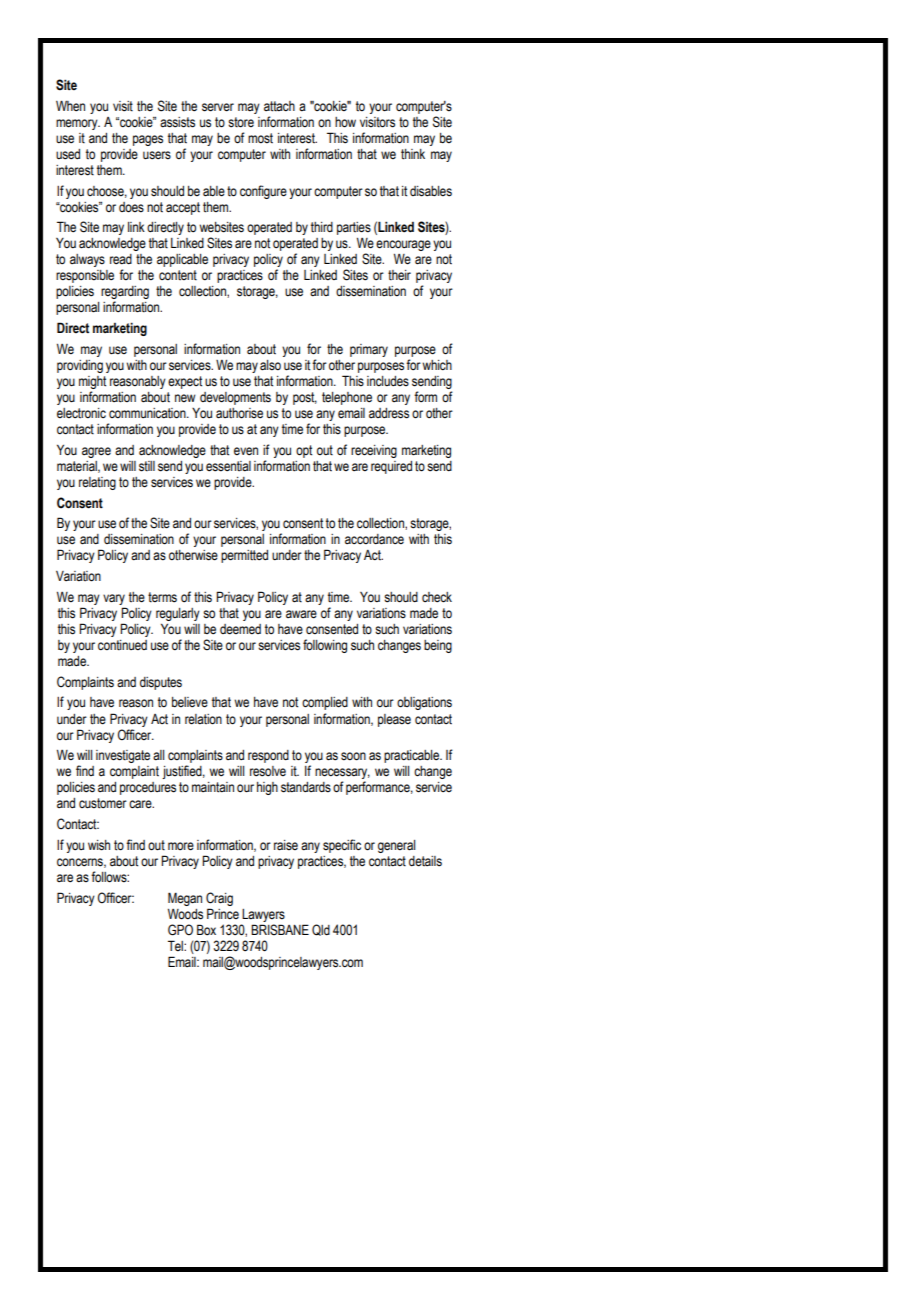 The width and height of the screenshot is (924, 1308). Describe the element at coordinates (260, 138) in the screenshot. I see `most` at that location.
